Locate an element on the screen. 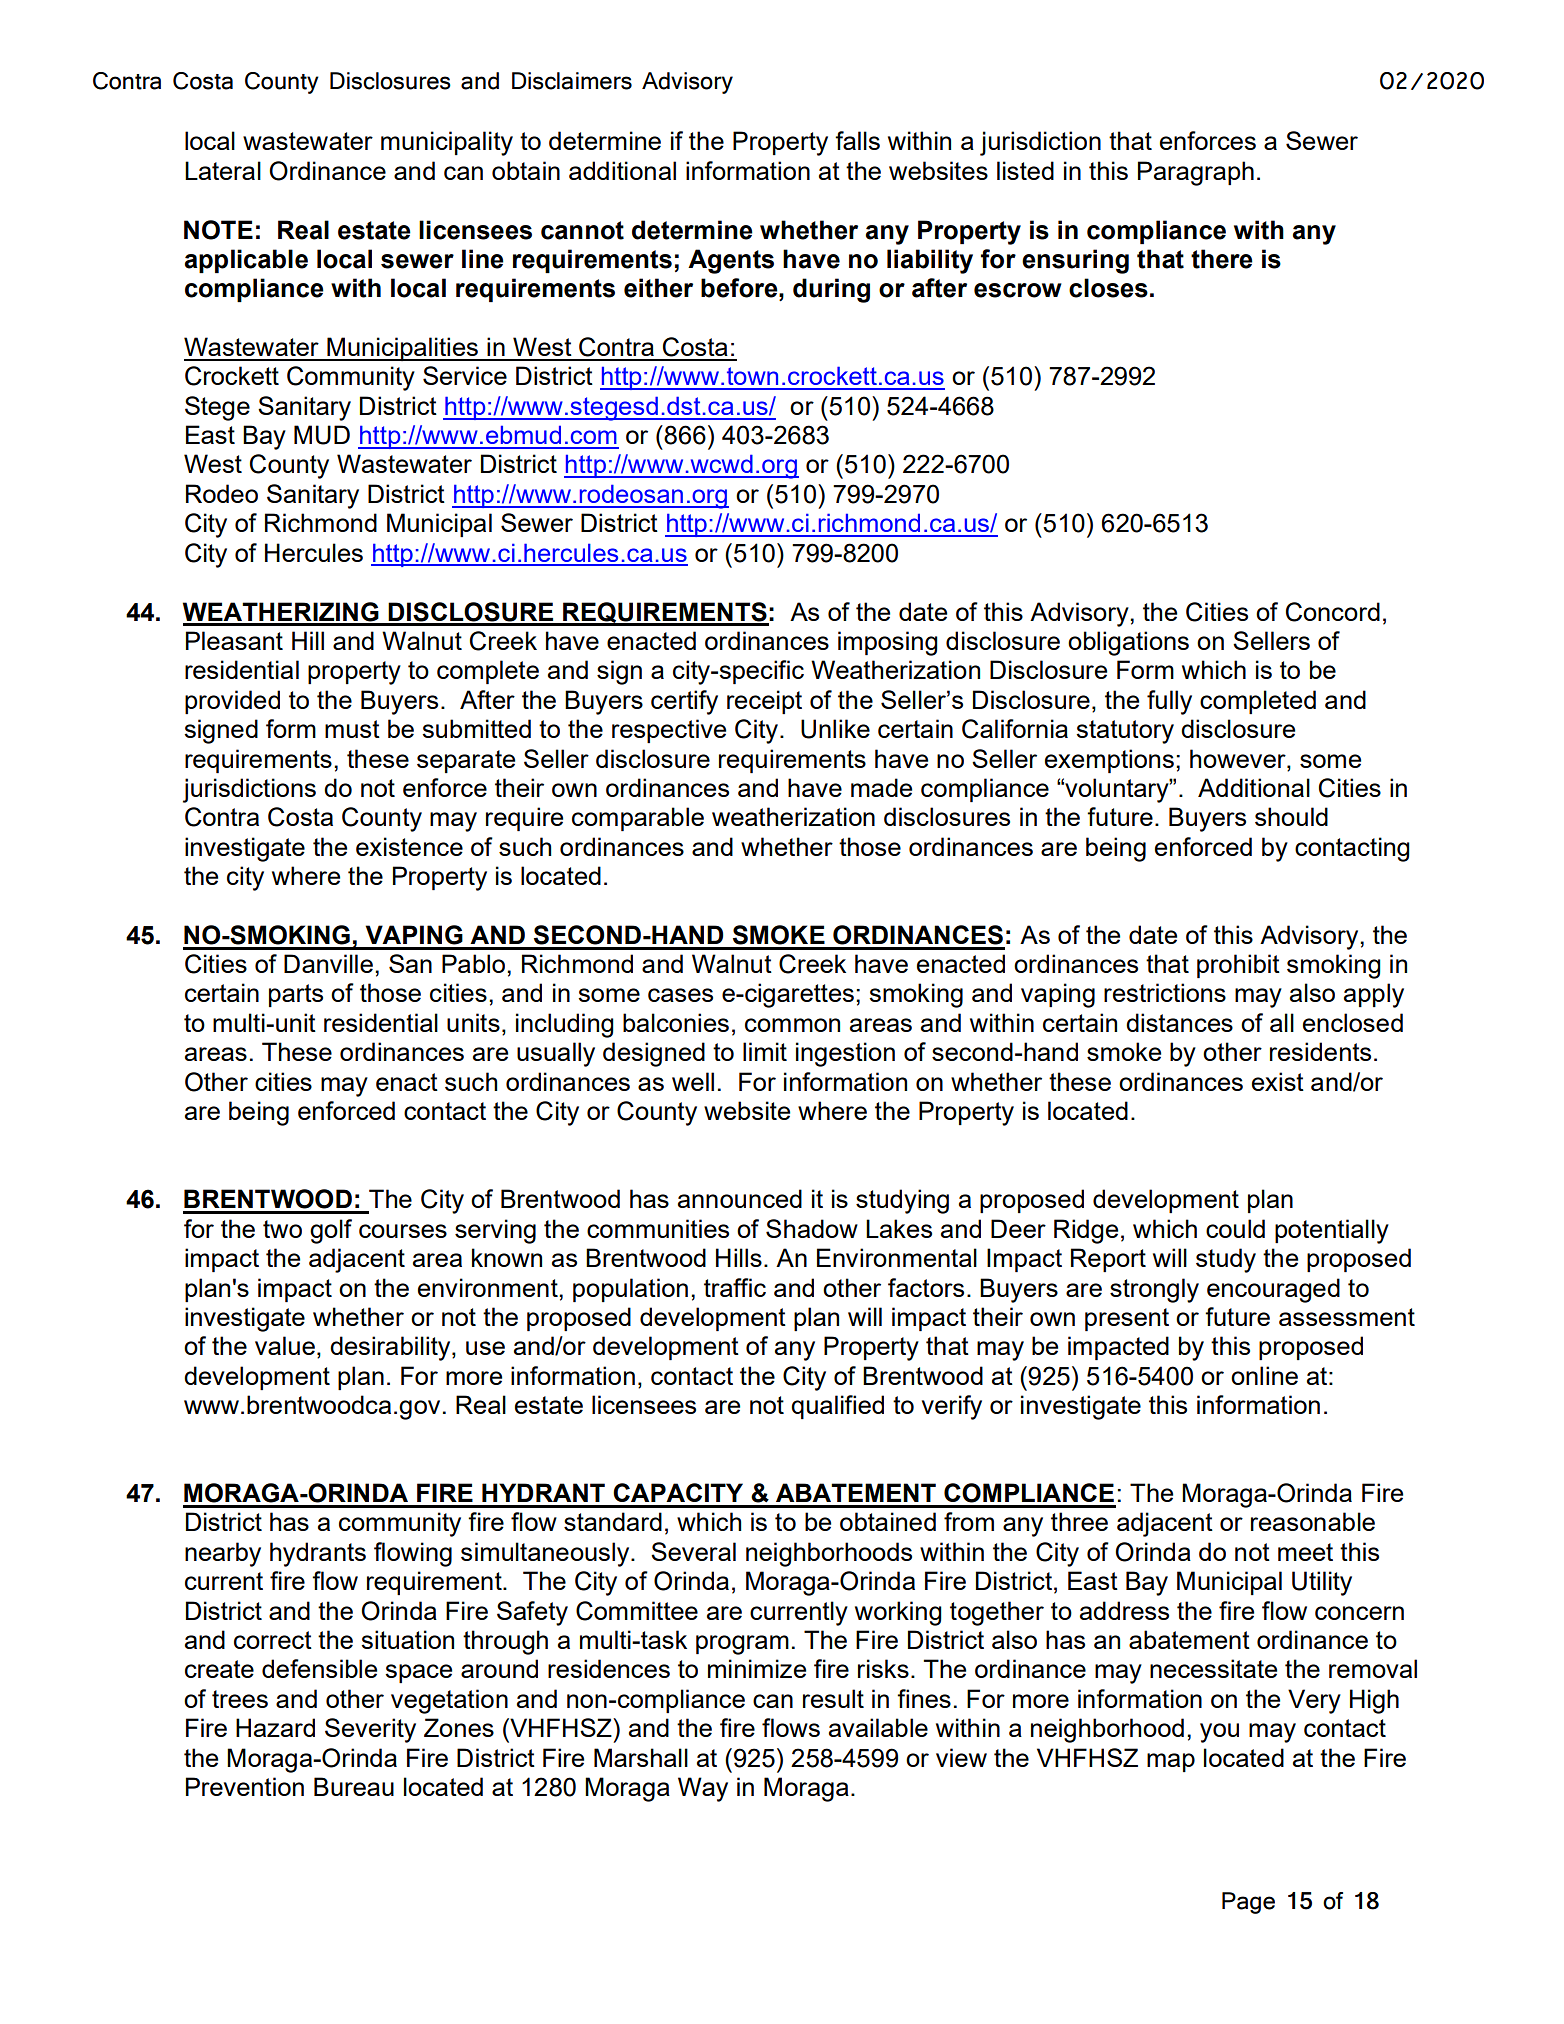 The width and height of the screenshot is (1564, 2024). Way is located at coordinates (703, 1789).
